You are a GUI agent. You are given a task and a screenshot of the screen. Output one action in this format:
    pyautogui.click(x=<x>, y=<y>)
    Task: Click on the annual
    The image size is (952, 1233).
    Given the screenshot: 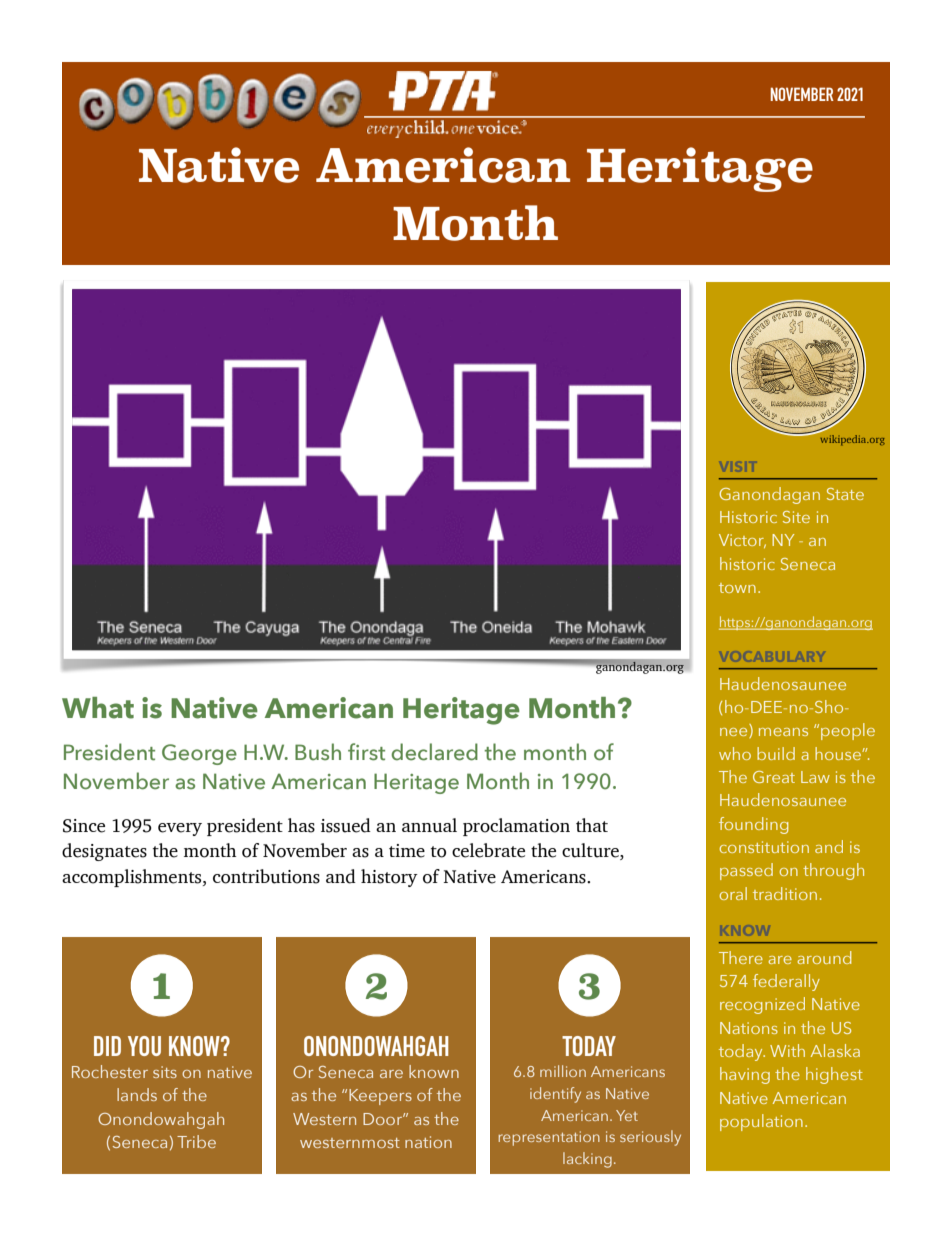 What is the action you would take?
    pyautogui.click(x=429, y=825)
